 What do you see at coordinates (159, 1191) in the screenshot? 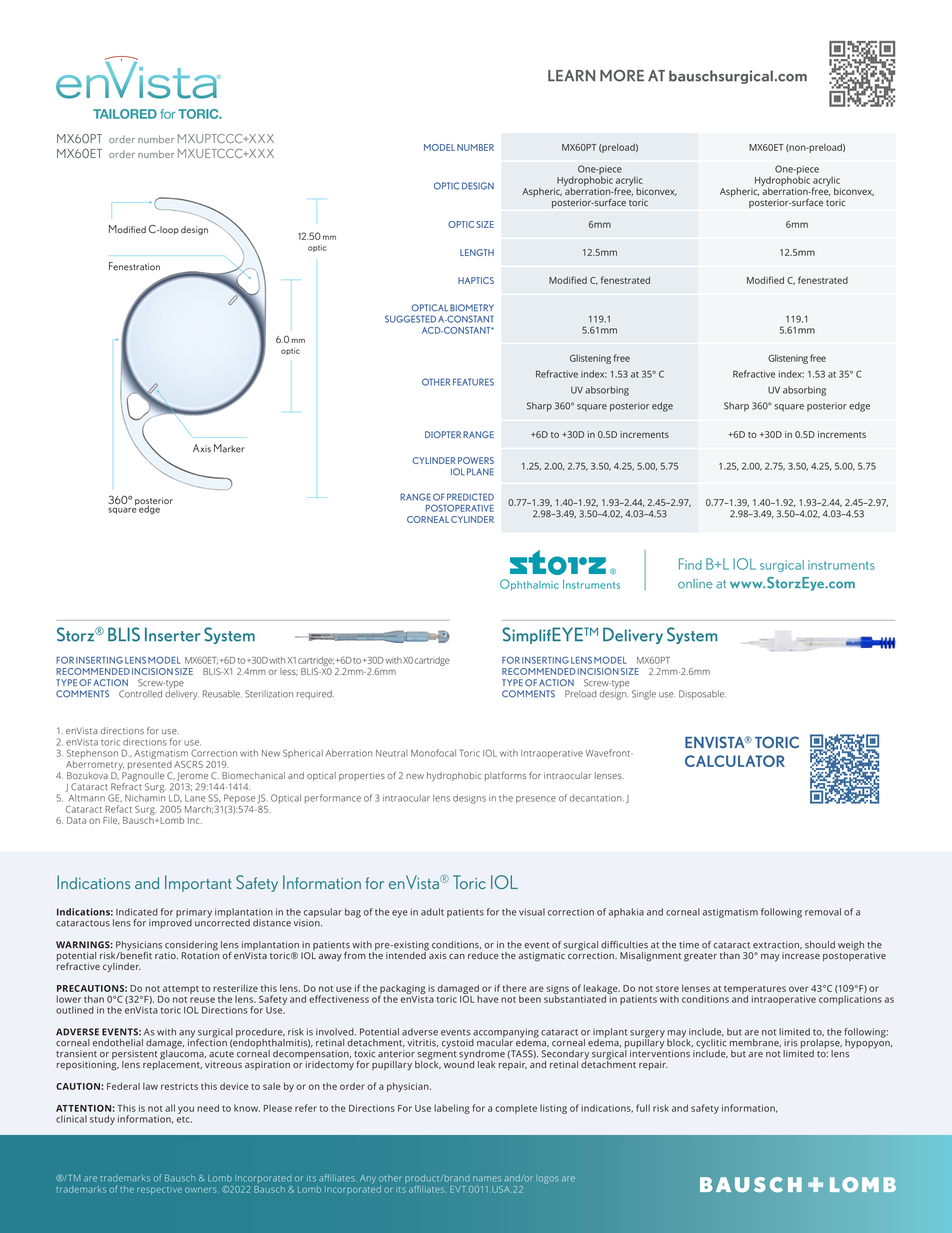
I see `respective` at bounding box center [159, 1191].
